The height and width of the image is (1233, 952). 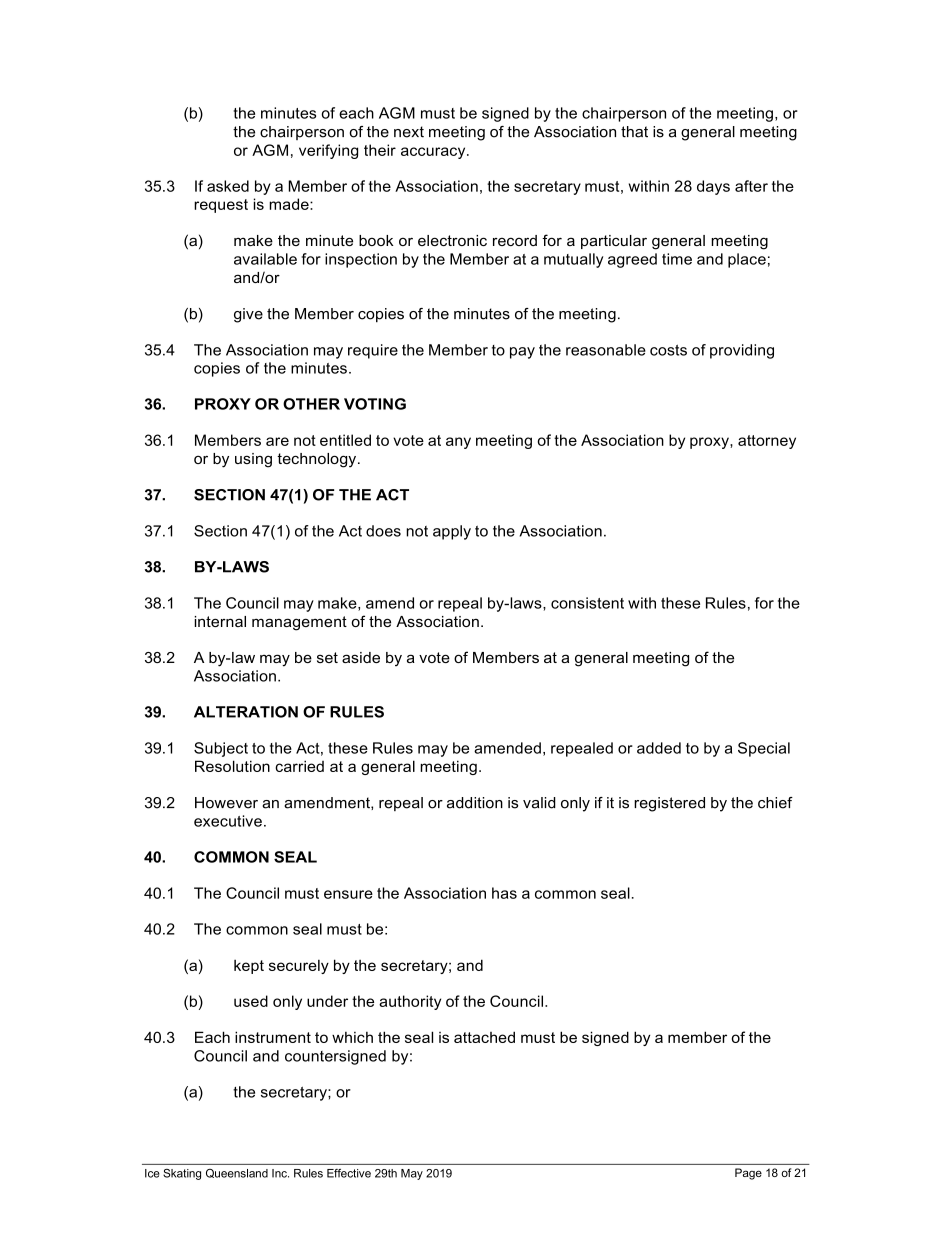 What do you see at coordinates (748, 1174) in the image?
I see `Page` at bounding box center [748, 1174].
